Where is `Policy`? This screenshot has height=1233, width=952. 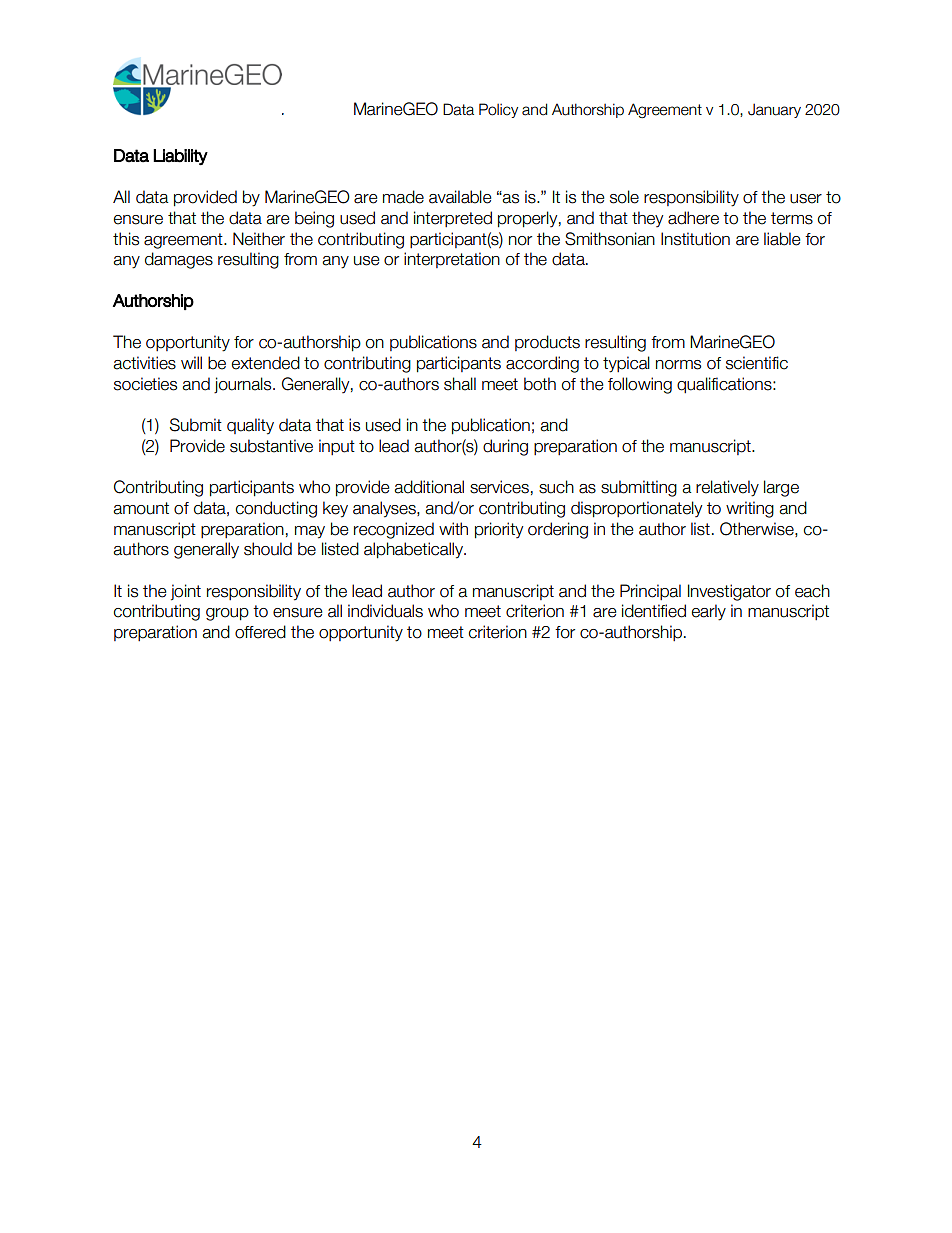 Policy is located at coordinates (498, 110).
